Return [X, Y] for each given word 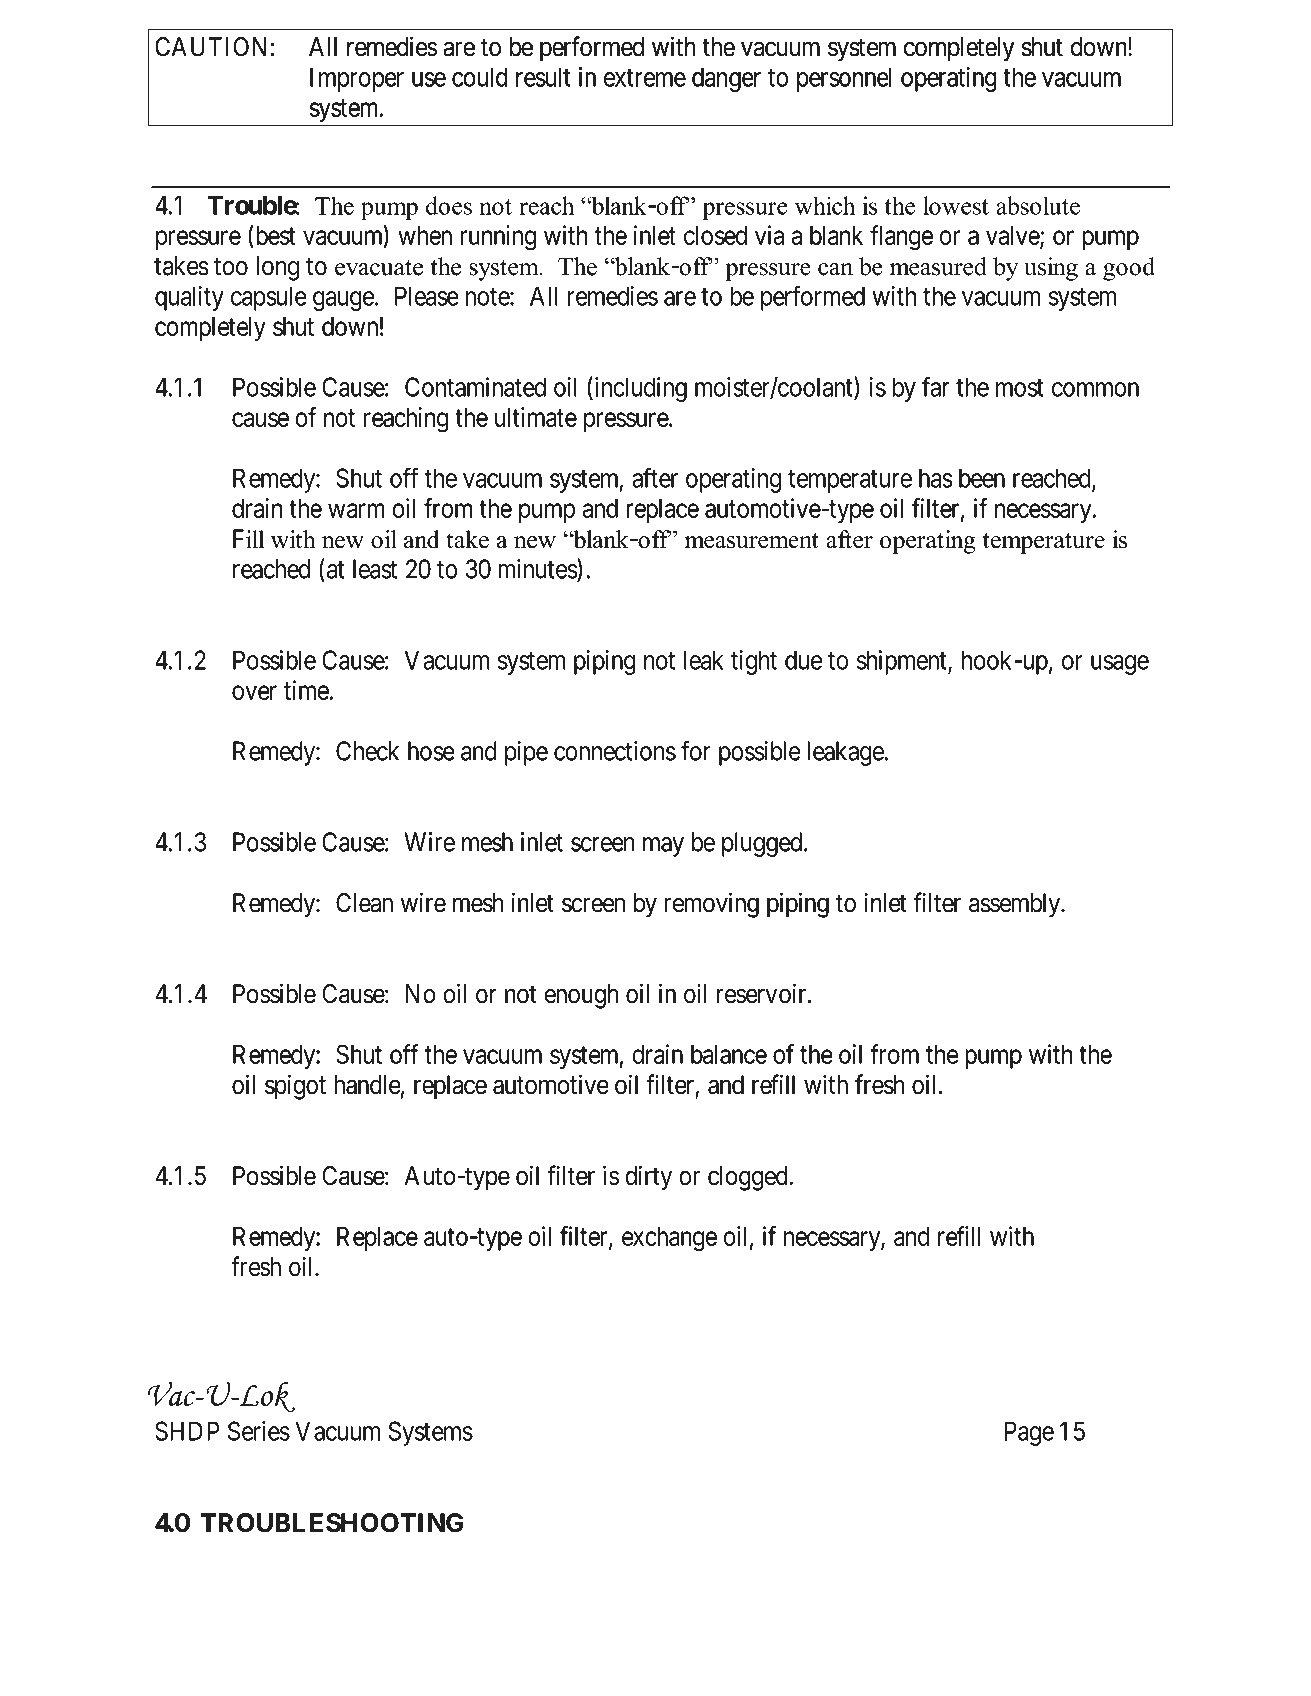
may [663, 847]
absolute [1038, 205]
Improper [357, 79]
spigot [295, 1087]
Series [259, 1431]
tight [754, 662]
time [306, 690]
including [639, 389]
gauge [344, 301]
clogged [749, 1178]
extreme [645, 78]
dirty [648, 1178]
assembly [1015, 905]
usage [1120, 665]
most [1020, 388]
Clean [364, 903]
